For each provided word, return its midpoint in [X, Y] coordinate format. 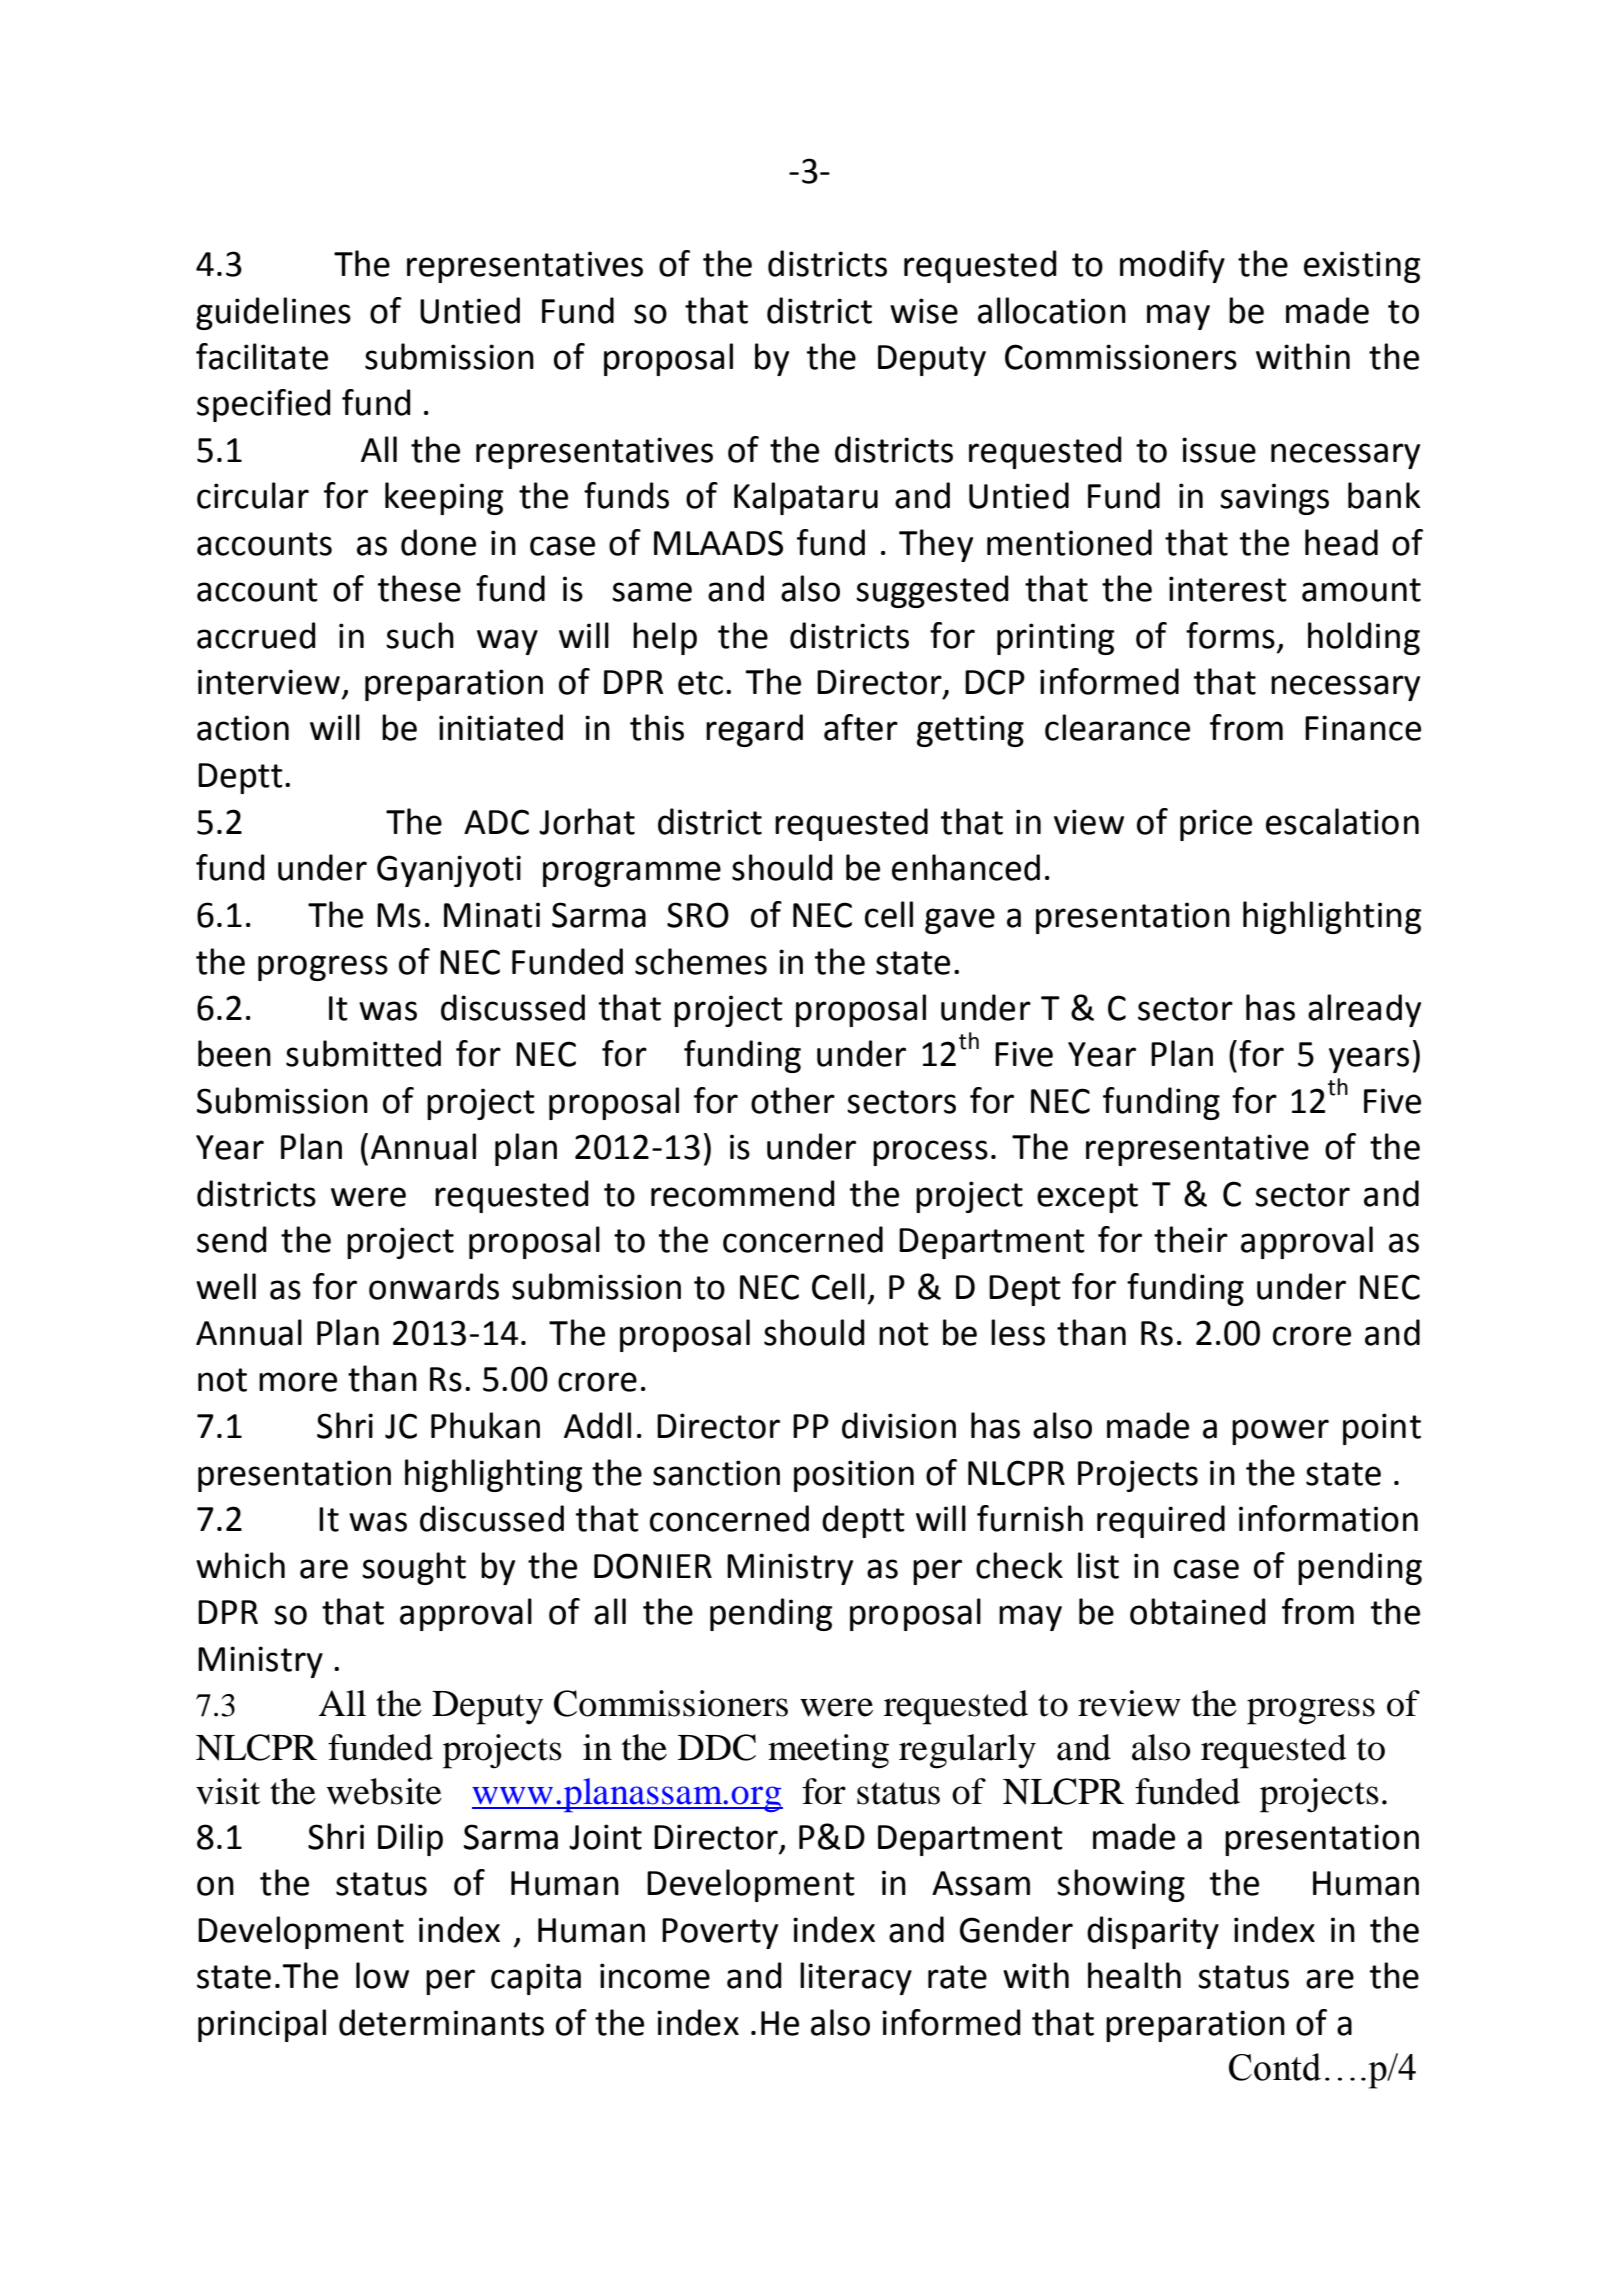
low [382, 1975]
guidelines [273, 313]
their [1191, 1239]
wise [924, 311]
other [793, 1100]
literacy [856, 1978]
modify [1172, 266]
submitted [363, 1053]
